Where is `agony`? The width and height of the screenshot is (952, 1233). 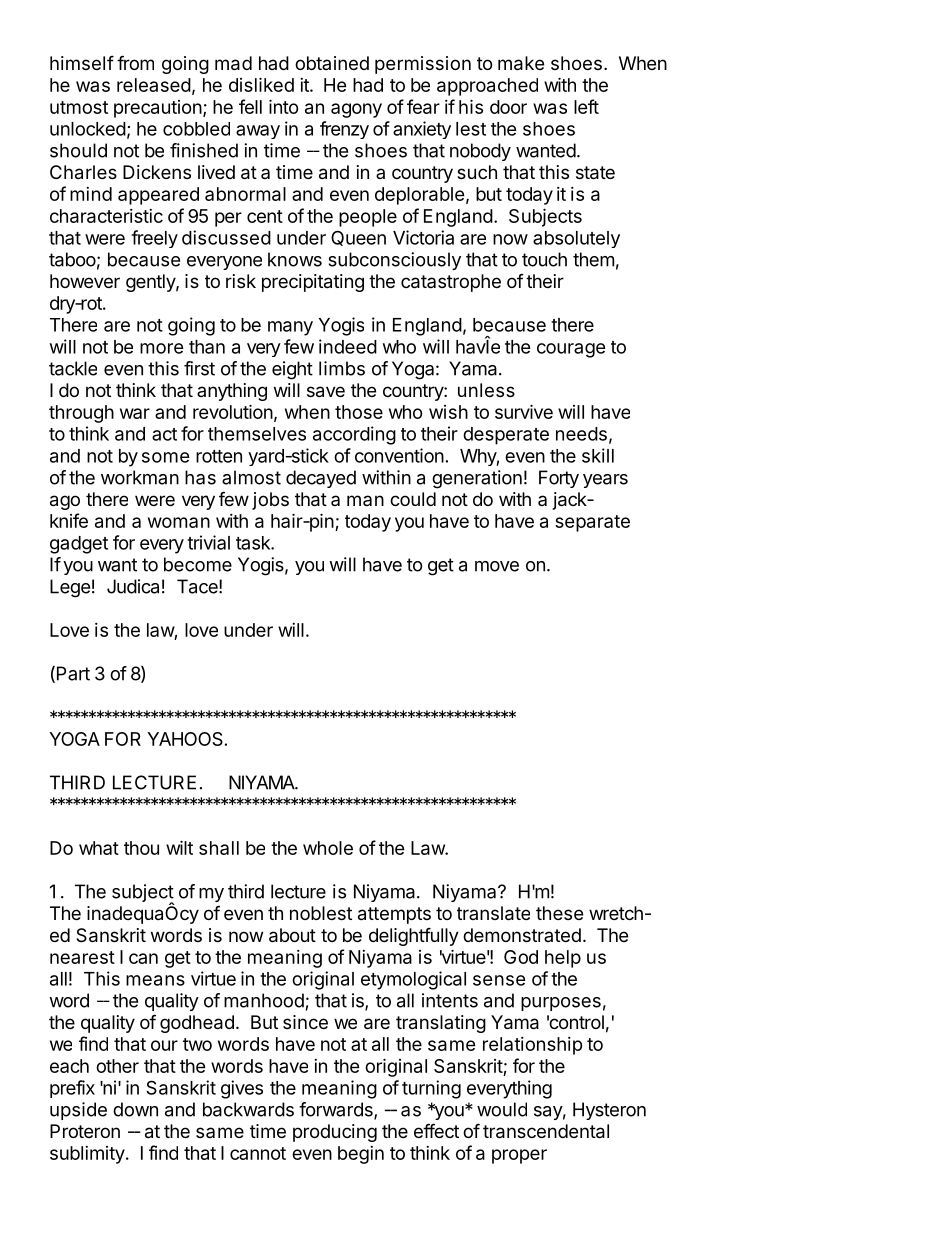
agony is located at coordinates (356, 110).
